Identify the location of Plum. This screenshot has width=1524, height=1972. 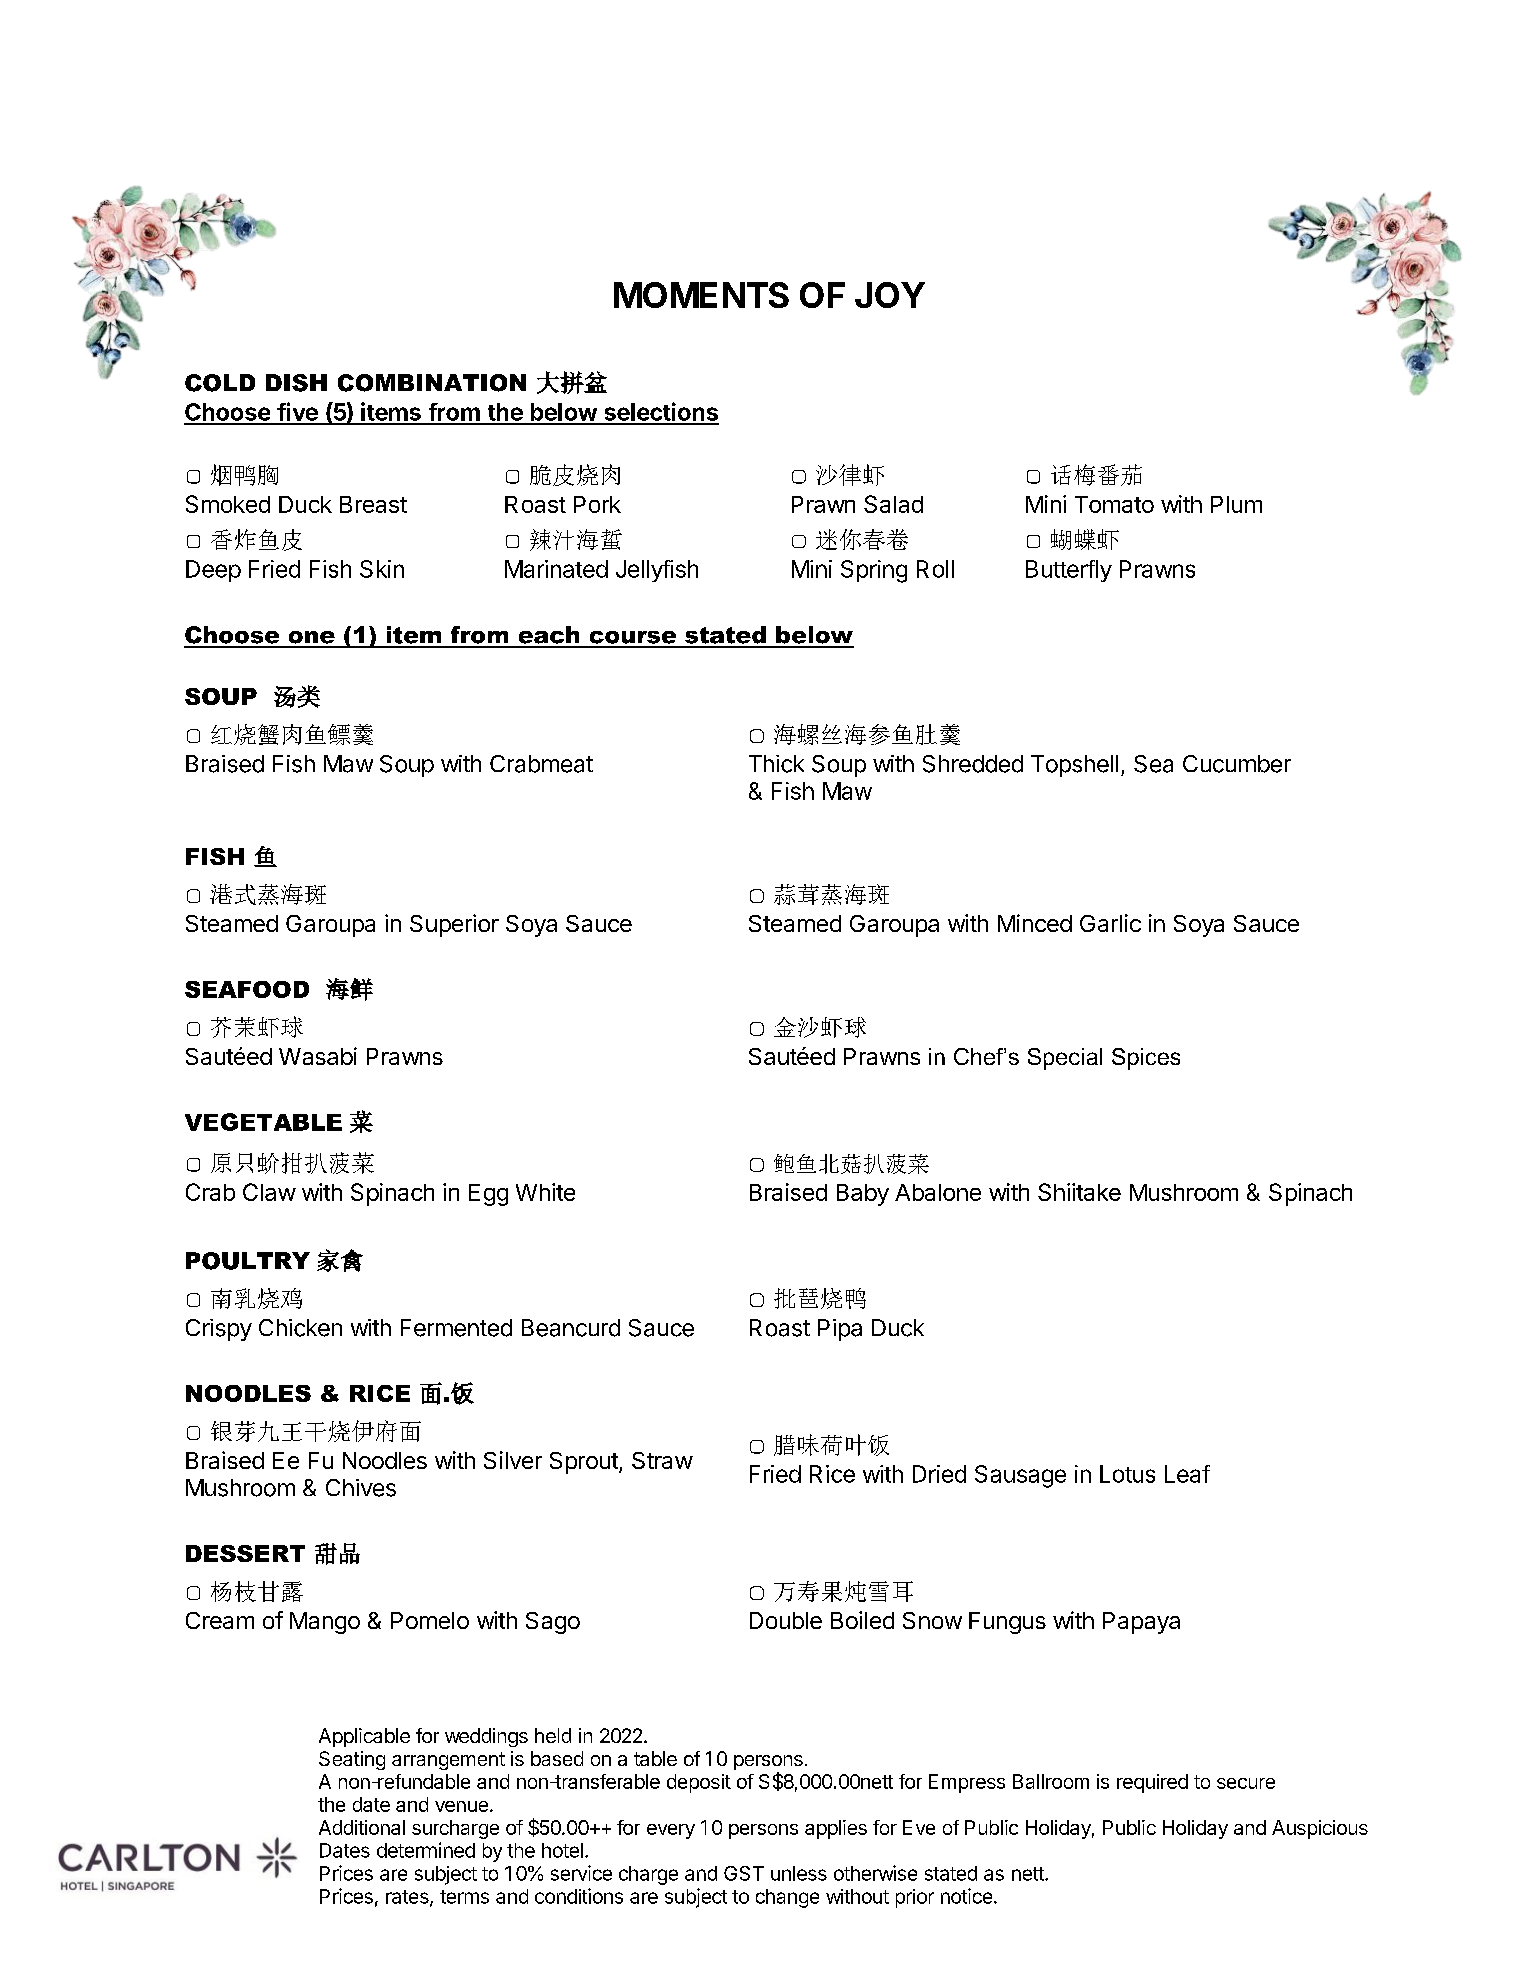
(1236, 504).
